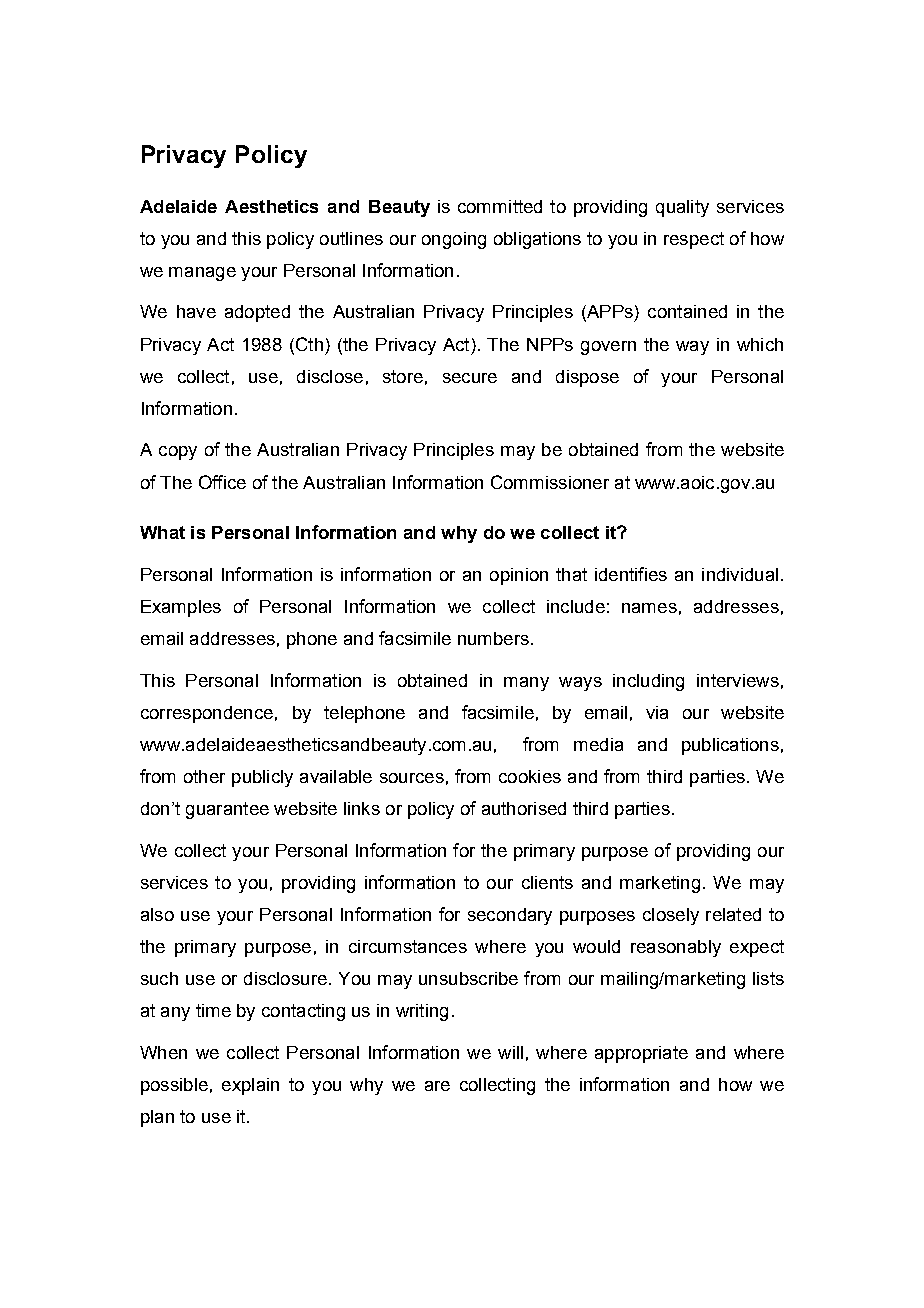  Describe the element at coordinates (738, 680) in the image. I see `interviews` at that location.
